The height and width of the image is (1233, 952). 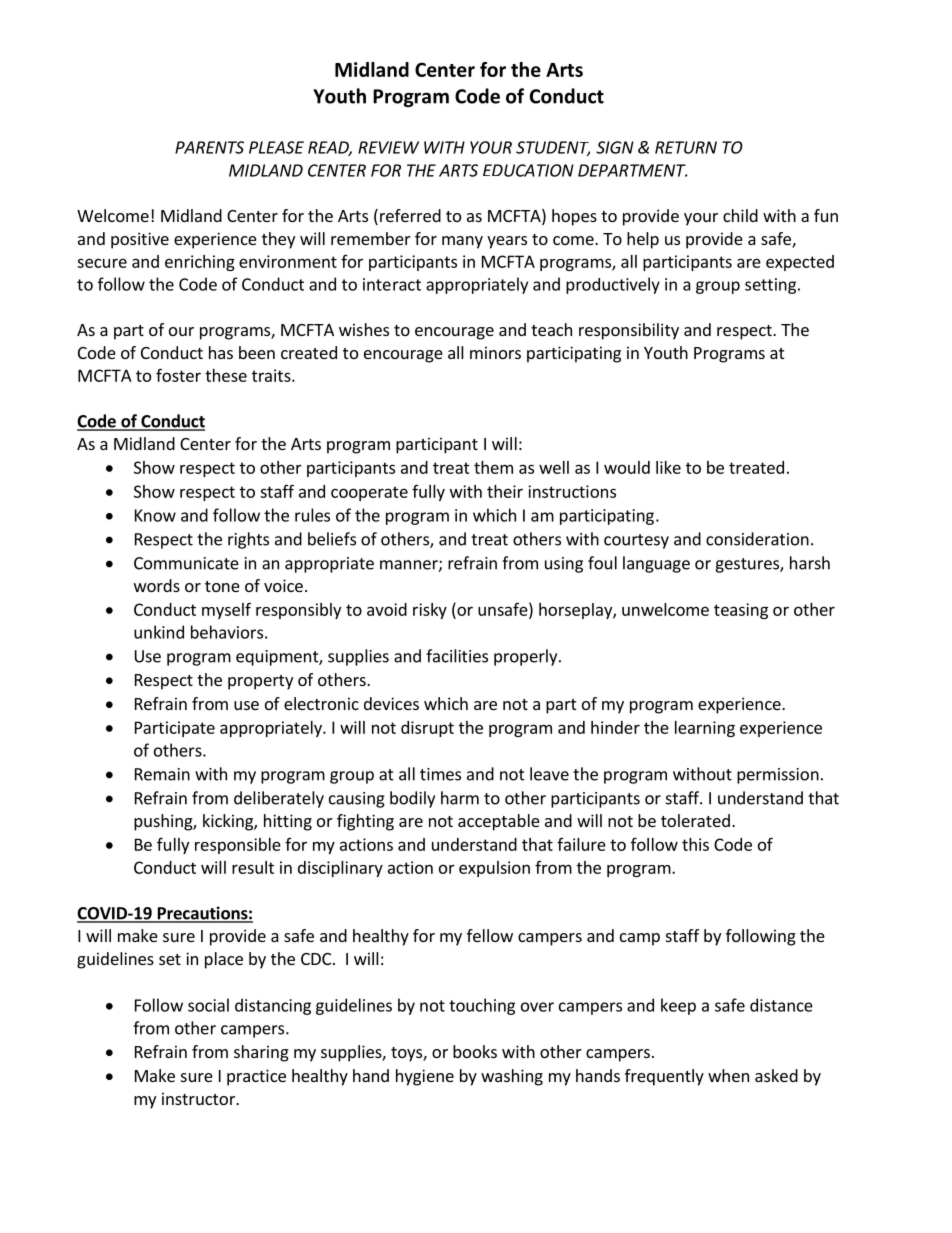 I want to click on instructor, so click(x=199, y=1098).
